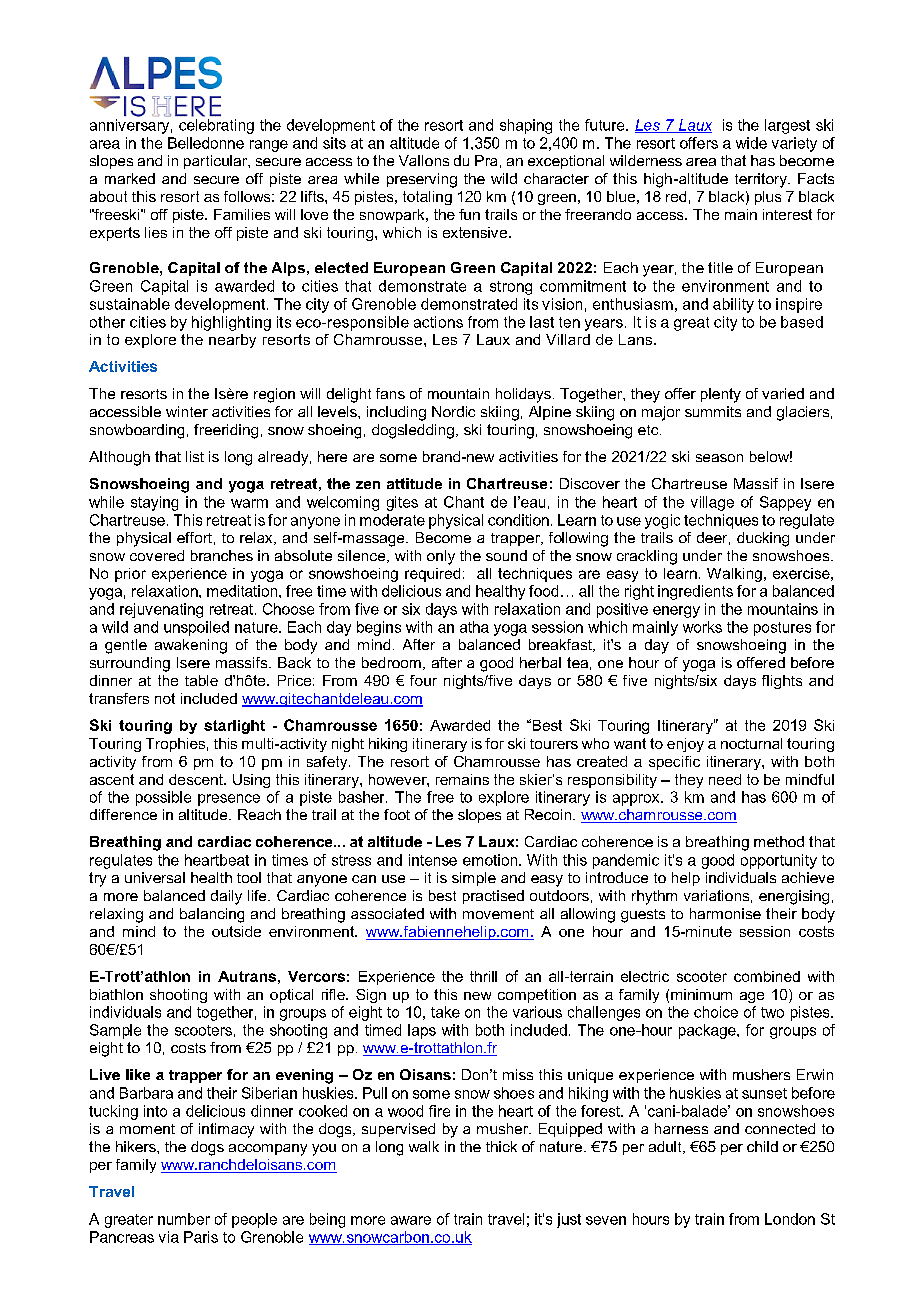  What do you see at coordinates (751, 143) in the screenshot?
I see `wide` at bounding box center [751, 143].
